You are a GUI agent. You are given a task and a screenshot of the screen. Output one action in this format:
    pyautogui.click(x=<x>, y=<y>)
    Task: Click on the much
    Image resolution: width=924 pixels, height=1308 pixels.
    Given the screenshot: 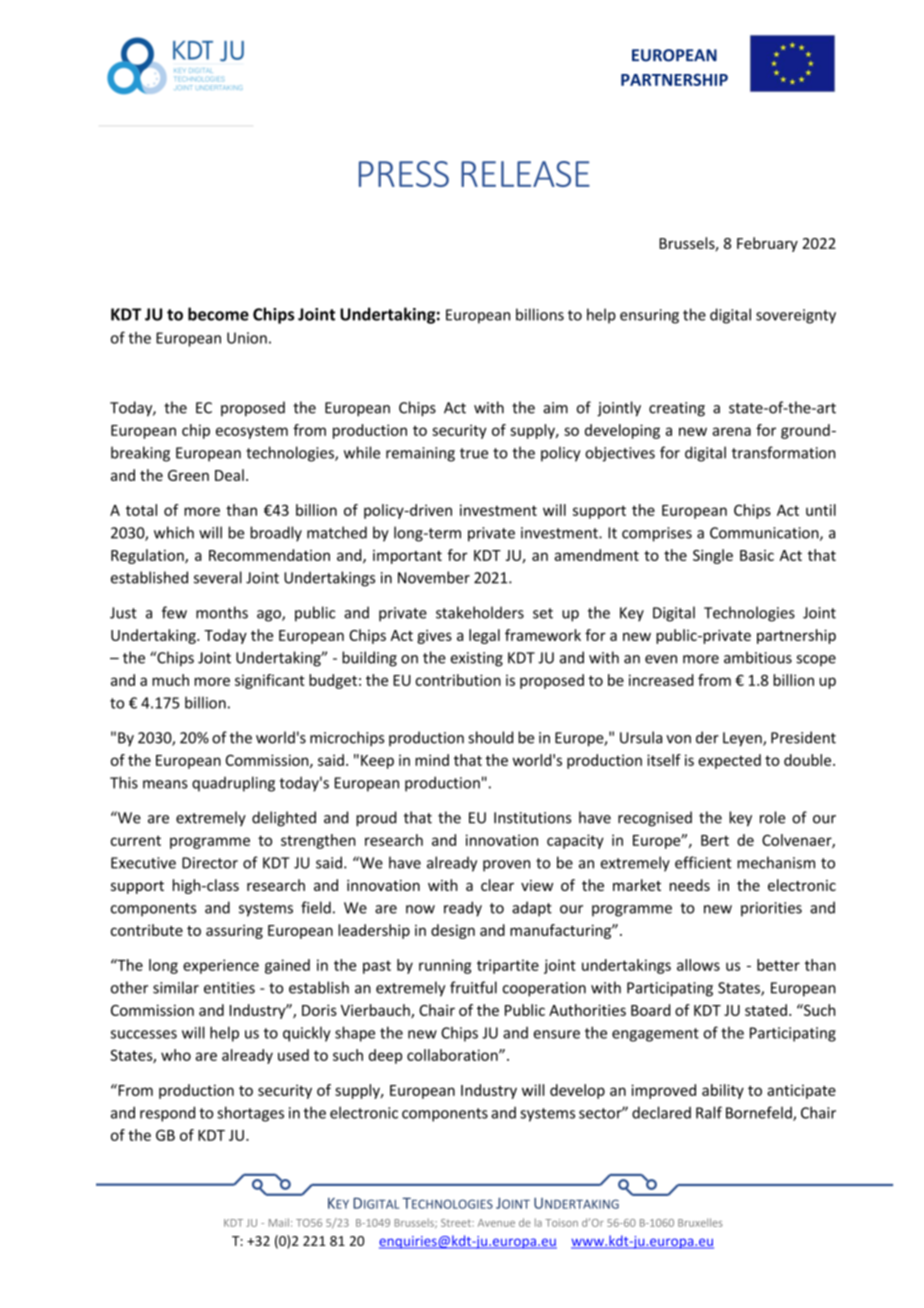 What is the action you would take?
    pyautogui.click(x=170, y=680)
